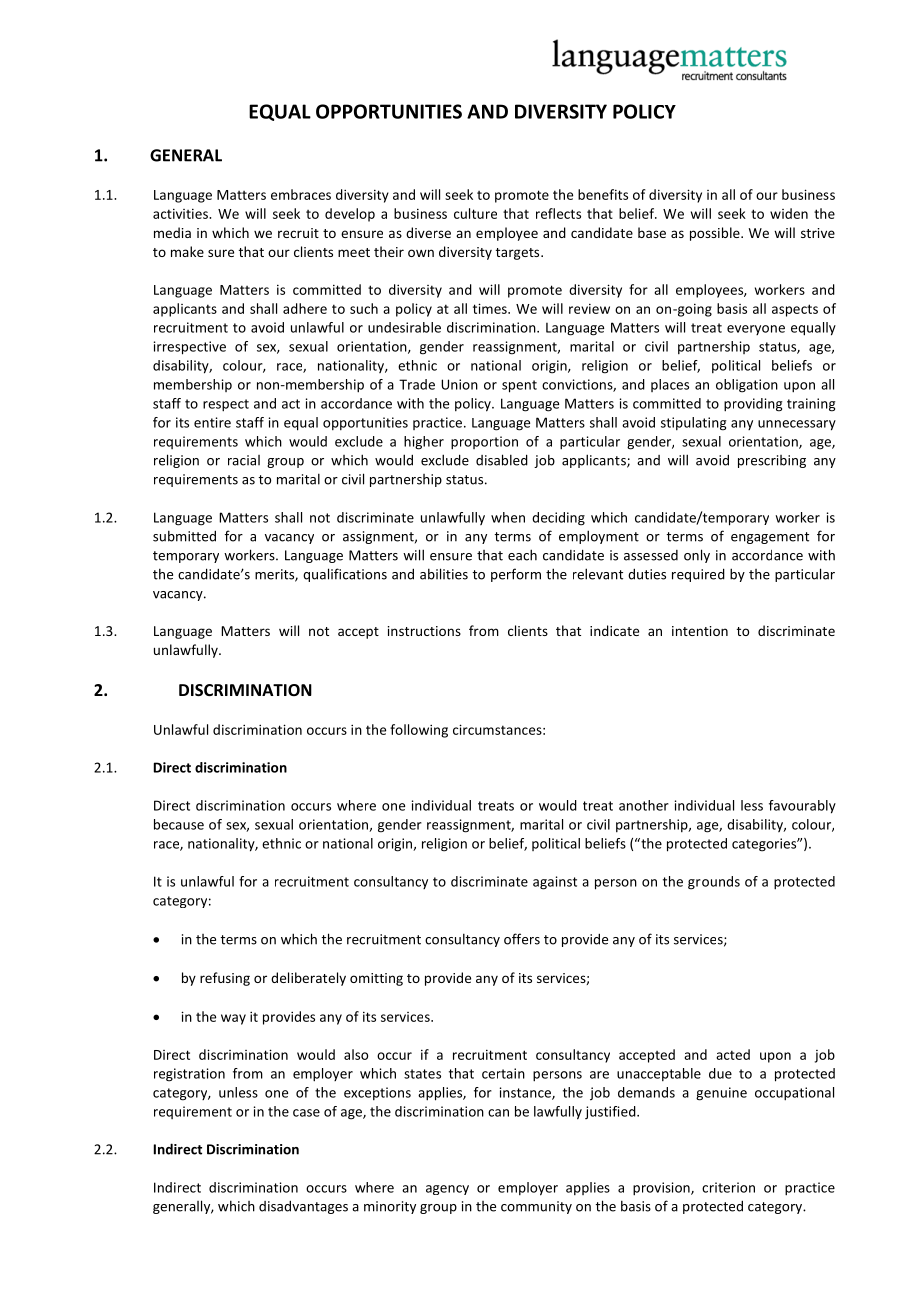 The width and height of the screenshot is (924, 1308). I want to click on culture, so click(475, 213).
